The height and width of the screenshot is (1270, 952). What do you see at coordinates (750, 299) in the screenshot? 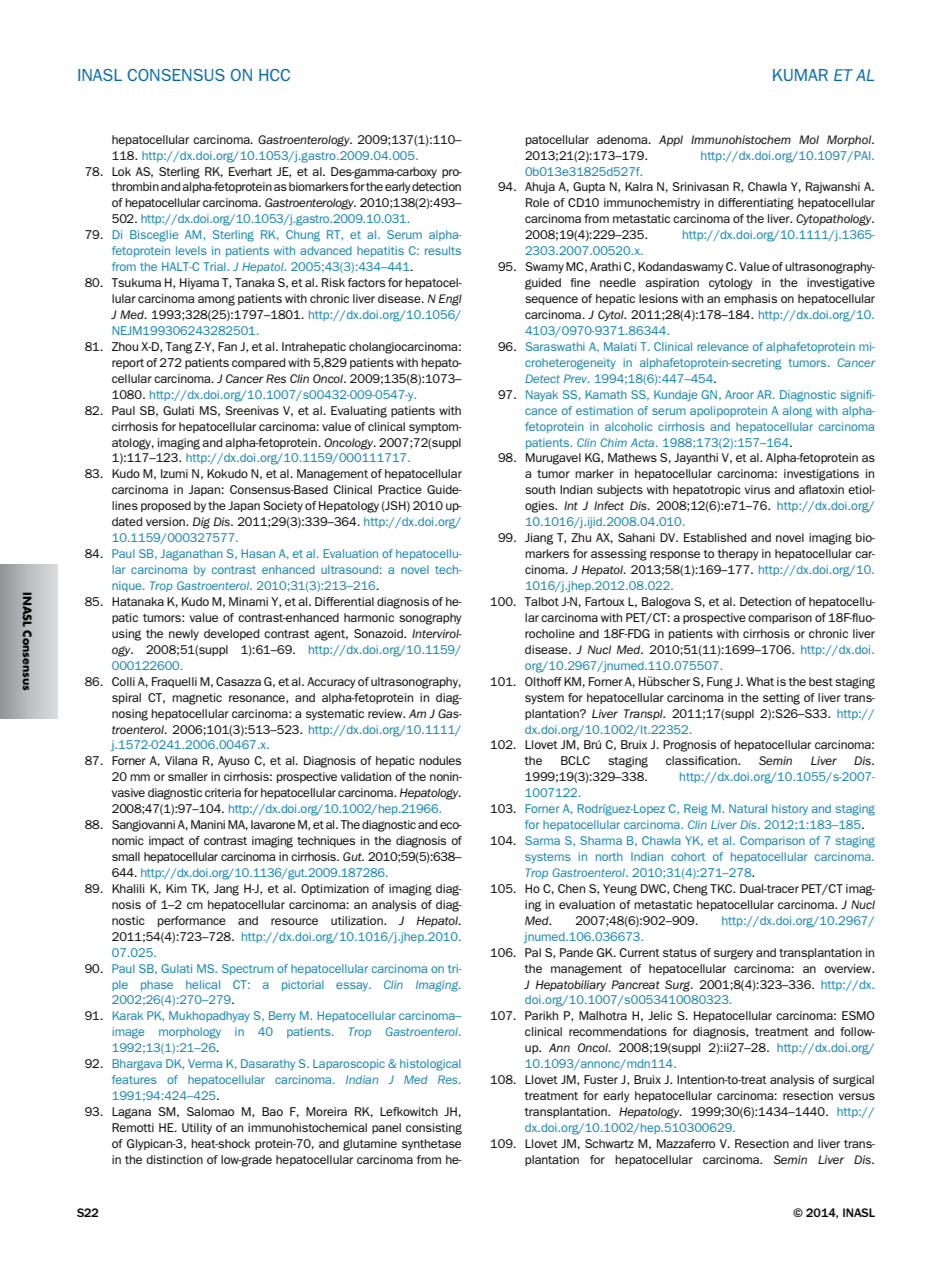
I see `emphasis` at bounding box center [750, 299].
